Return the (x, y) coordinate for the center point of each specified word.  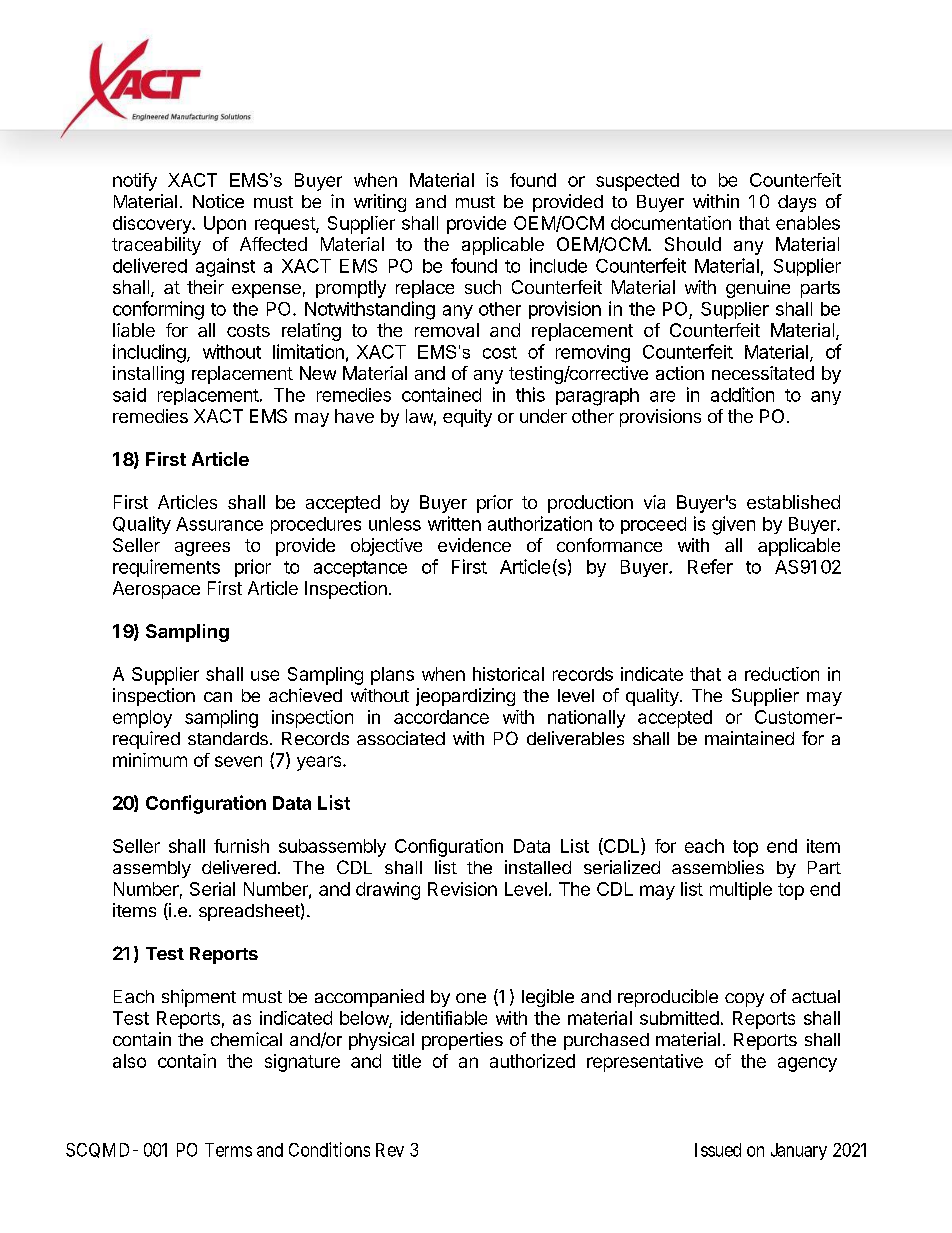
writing (380, 203)
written (454, 523)
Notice (218, 201)
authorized (532, 1061)
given (733, 525)
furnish (241, 846)
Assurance (219, 524)
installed (538, 867)
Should (693, 244)
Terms (228, 1150)
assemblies (718, 867)
